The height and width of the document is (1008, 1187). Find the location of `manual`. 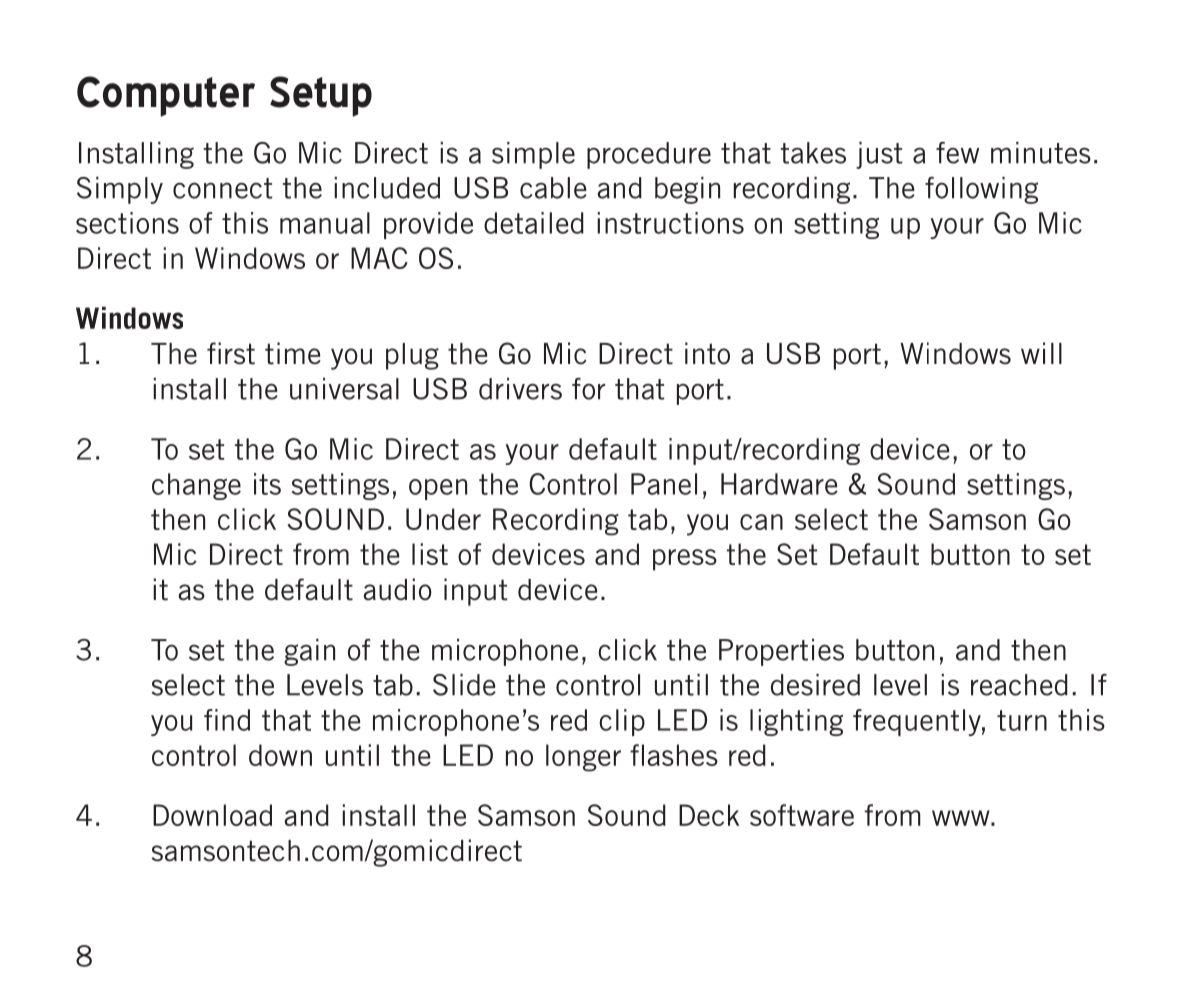

manual is located at coordinates (325, 223).
